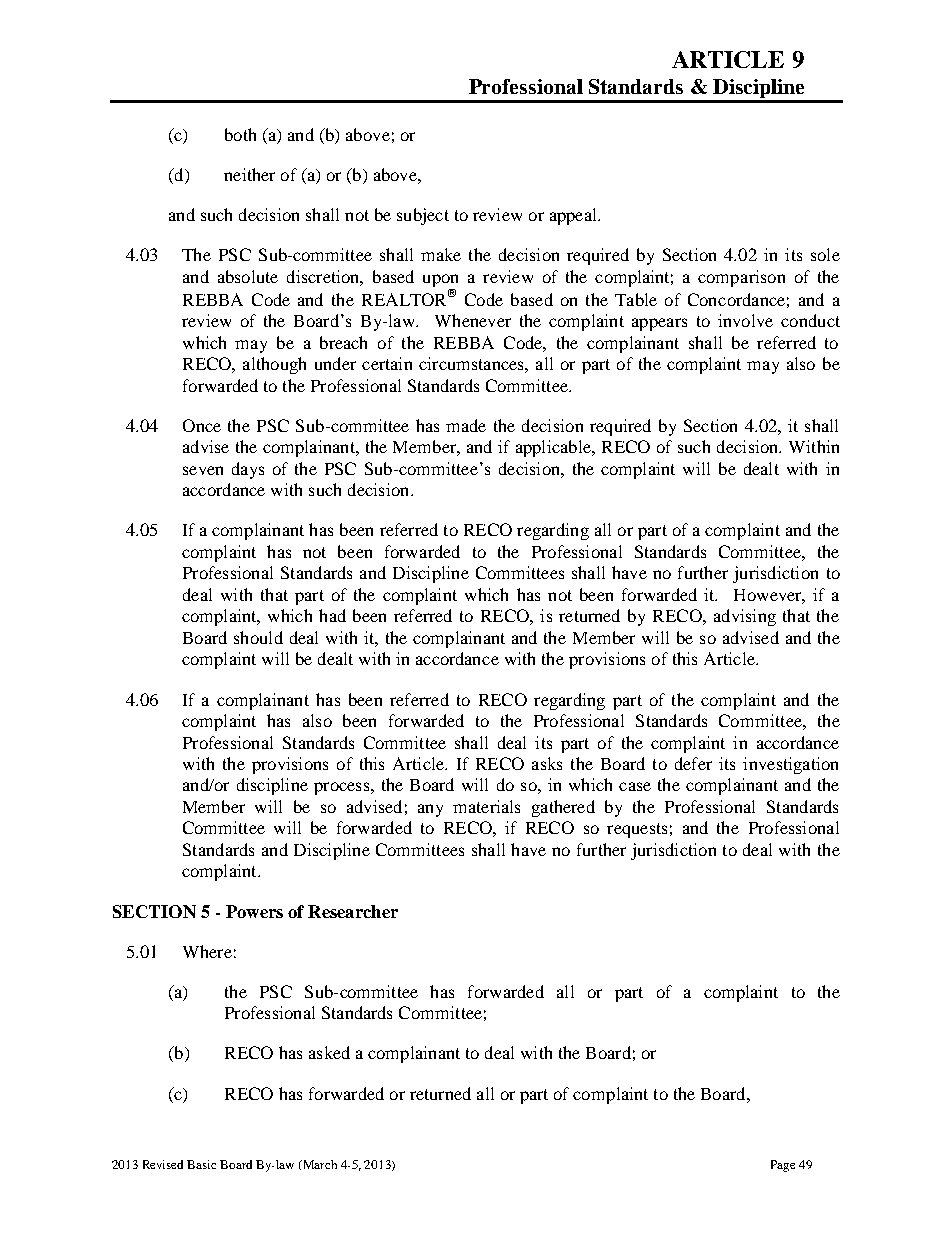 This document has height=1233, width=952. Describe the element at coordinates (486, 806) in the document. I see `materials` at that location.
